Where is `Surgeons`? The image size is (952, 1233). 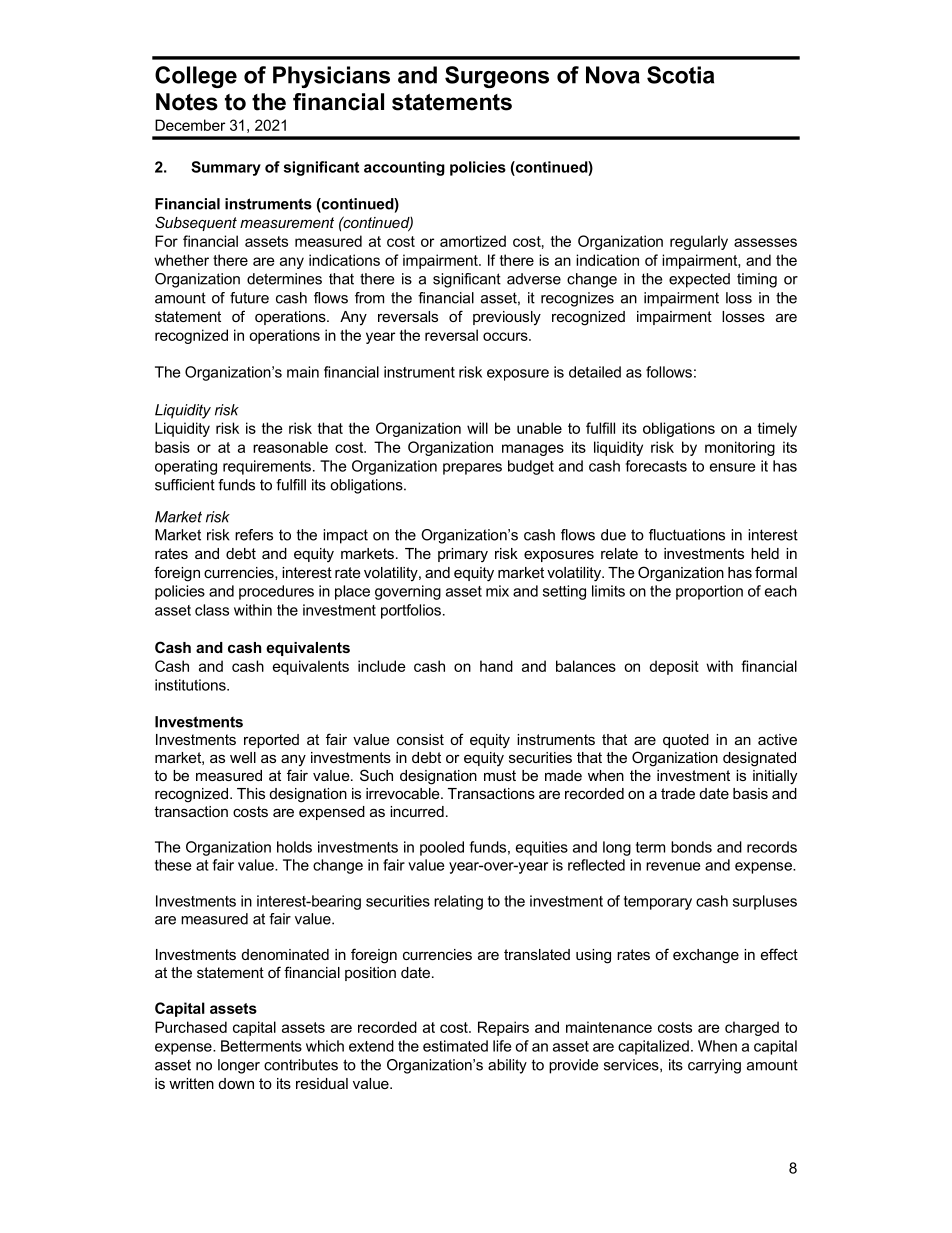
Surgeons is located at coordinates (497, 77).
